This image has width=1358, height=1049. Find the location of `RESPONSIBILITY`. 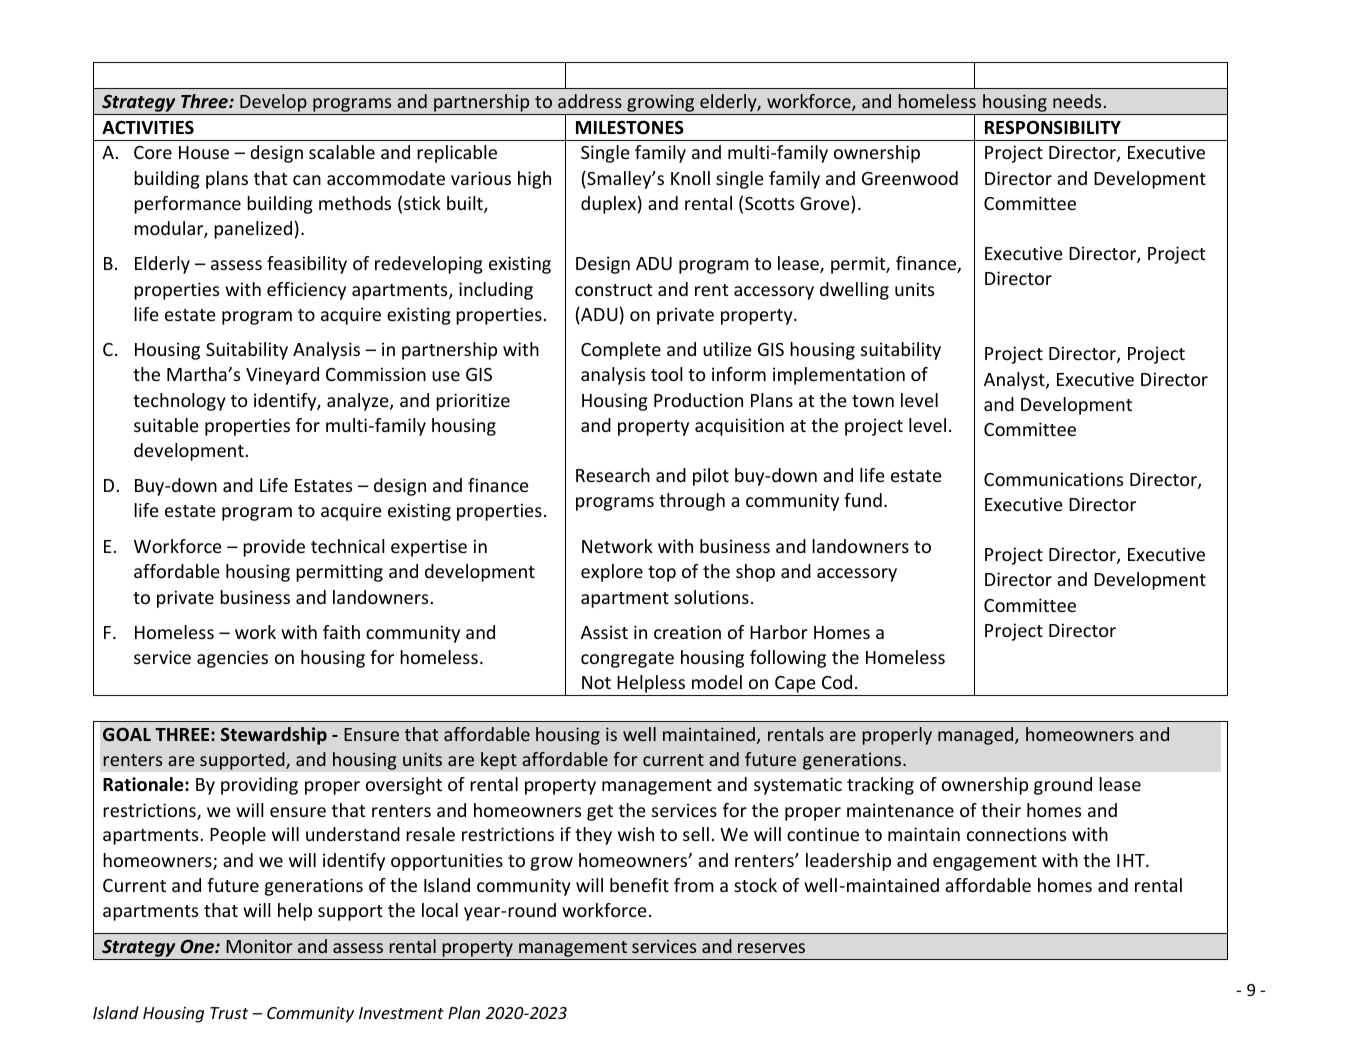

RESPONSIBILITY is located at coordinates (1053, 128).
